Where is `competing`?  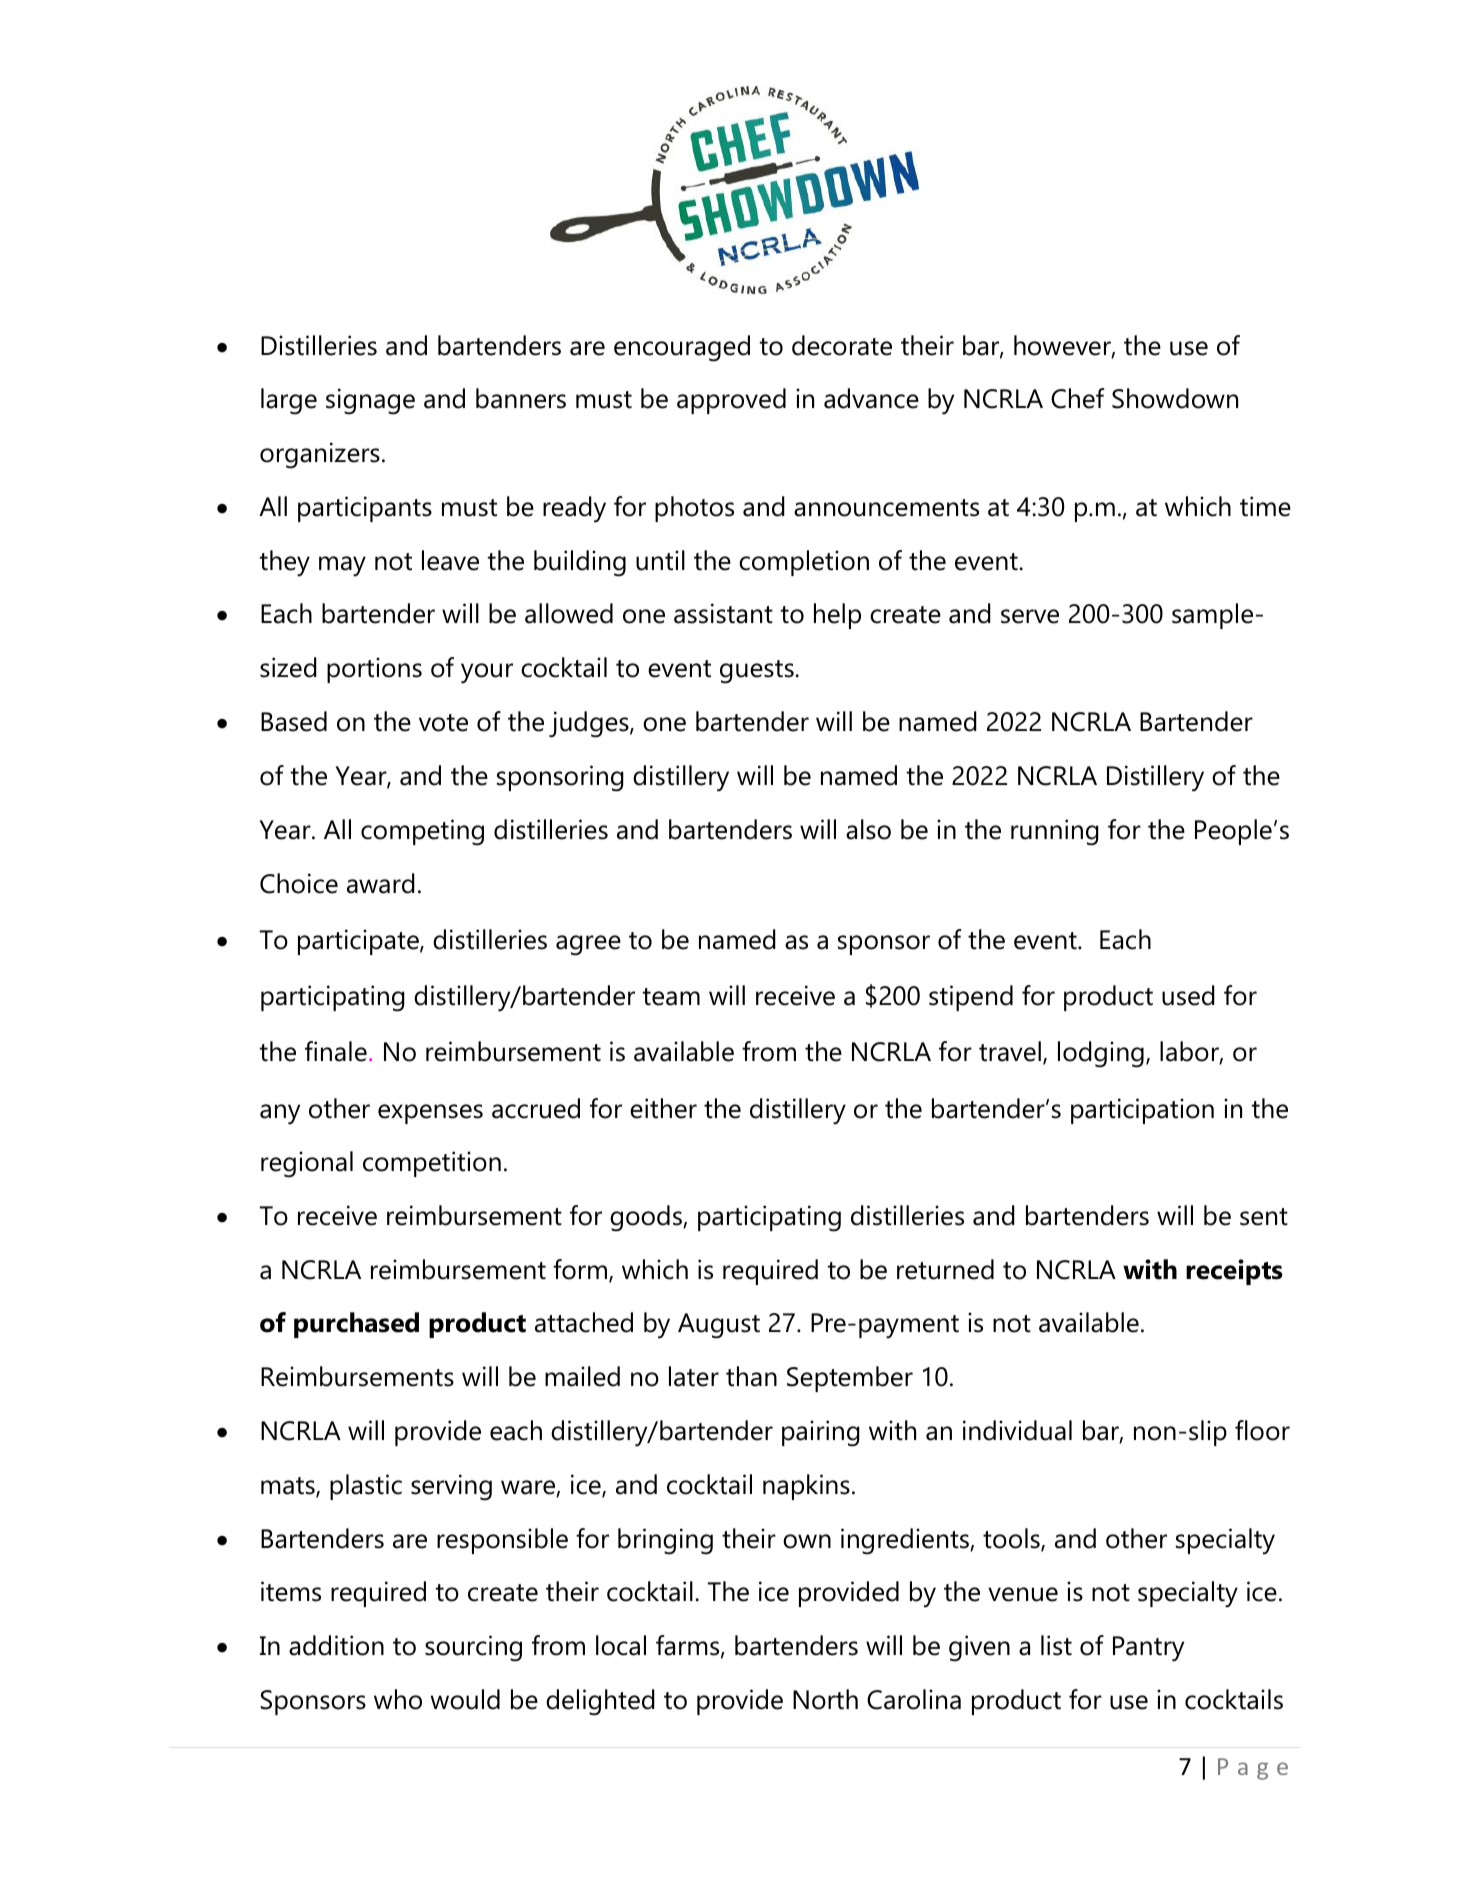
competing is located at coordinates (422, 832).
